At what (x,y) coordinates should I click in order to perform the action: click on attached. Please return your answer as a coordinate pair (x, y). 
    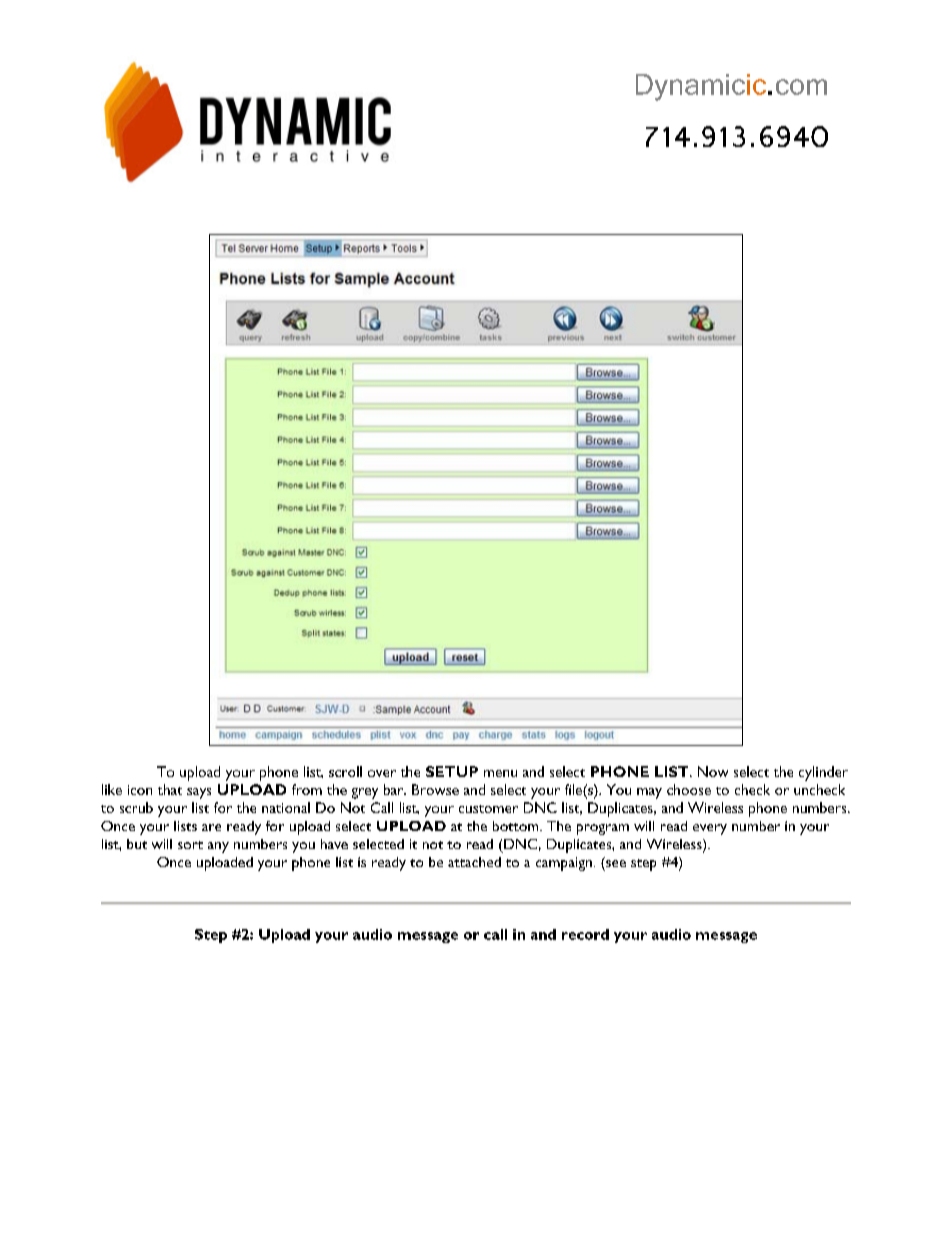
    Looking at the image, I should click on (474, 862).
